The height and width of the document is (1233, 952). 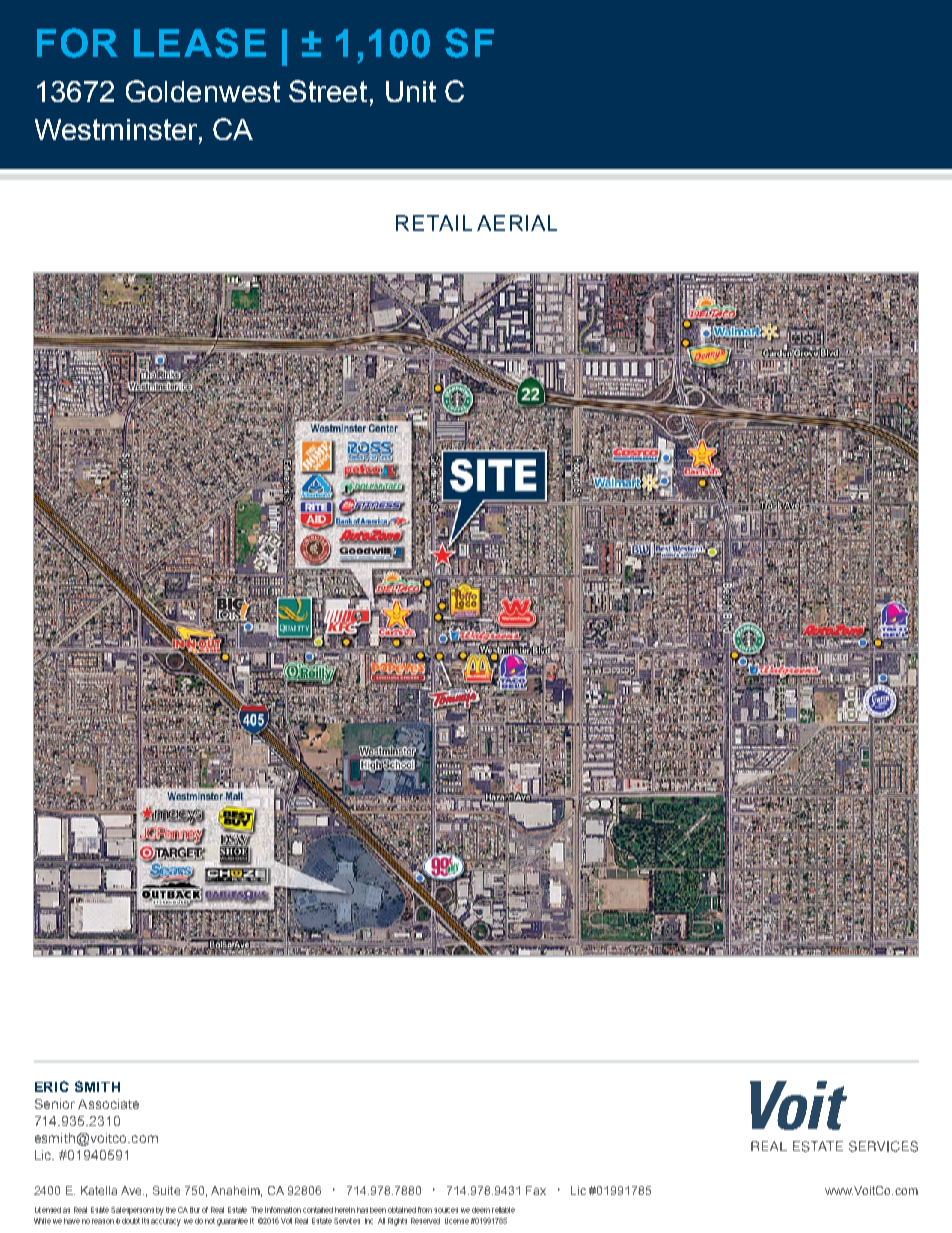 I want to click on Associate, so click(x=108, y=1104).
